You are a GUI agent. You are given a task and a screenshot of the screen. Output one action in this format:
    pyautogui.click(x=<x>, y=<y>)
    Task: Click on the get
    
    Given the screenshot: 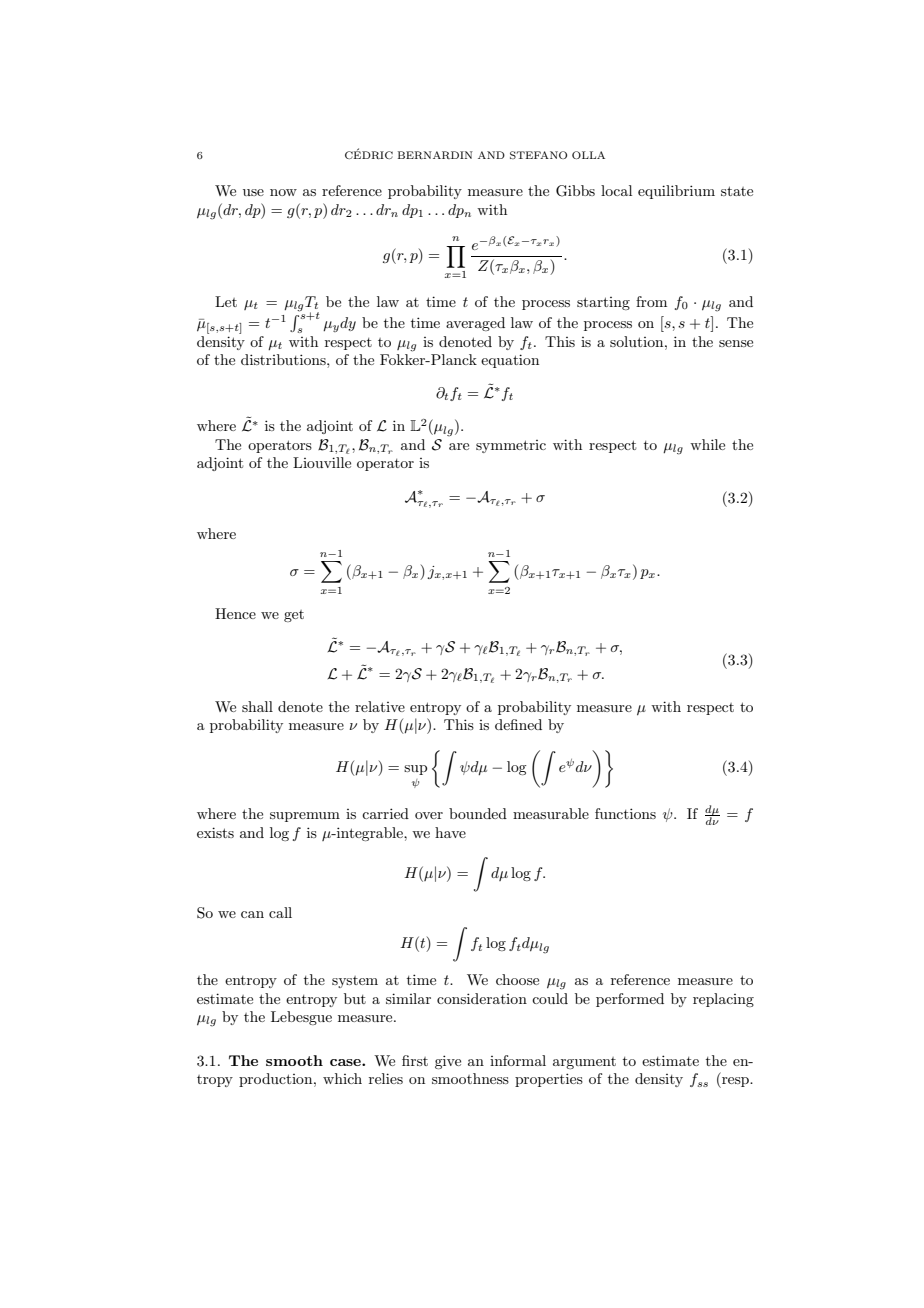 What is the action you would take?
    pyautogui.click(x=294, y=616)
